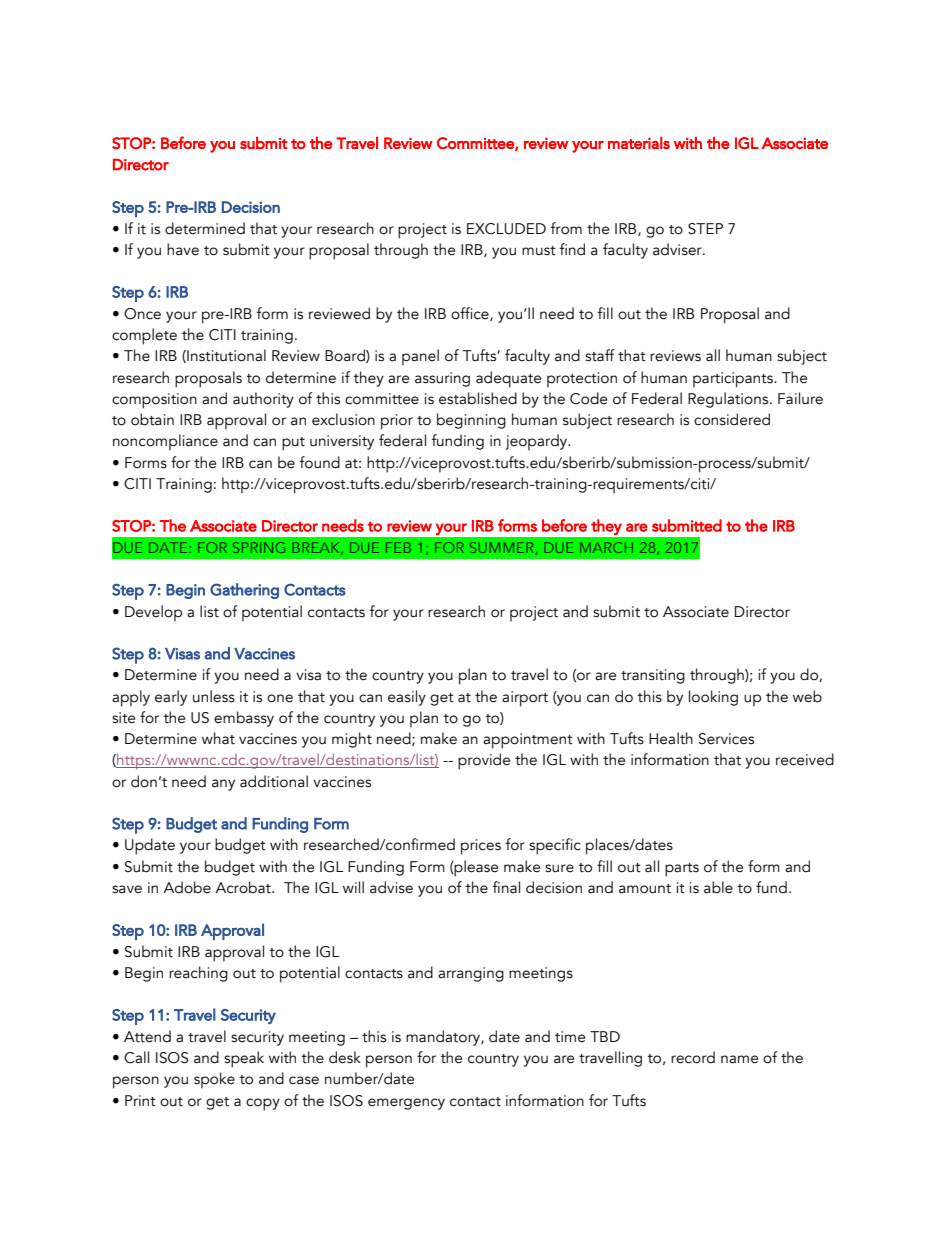 This screenshot has width=952, height=1233. What do you see at coordinates (154, 401) in the screenshot?
I see `composition` at bounding box center [154, 401].
